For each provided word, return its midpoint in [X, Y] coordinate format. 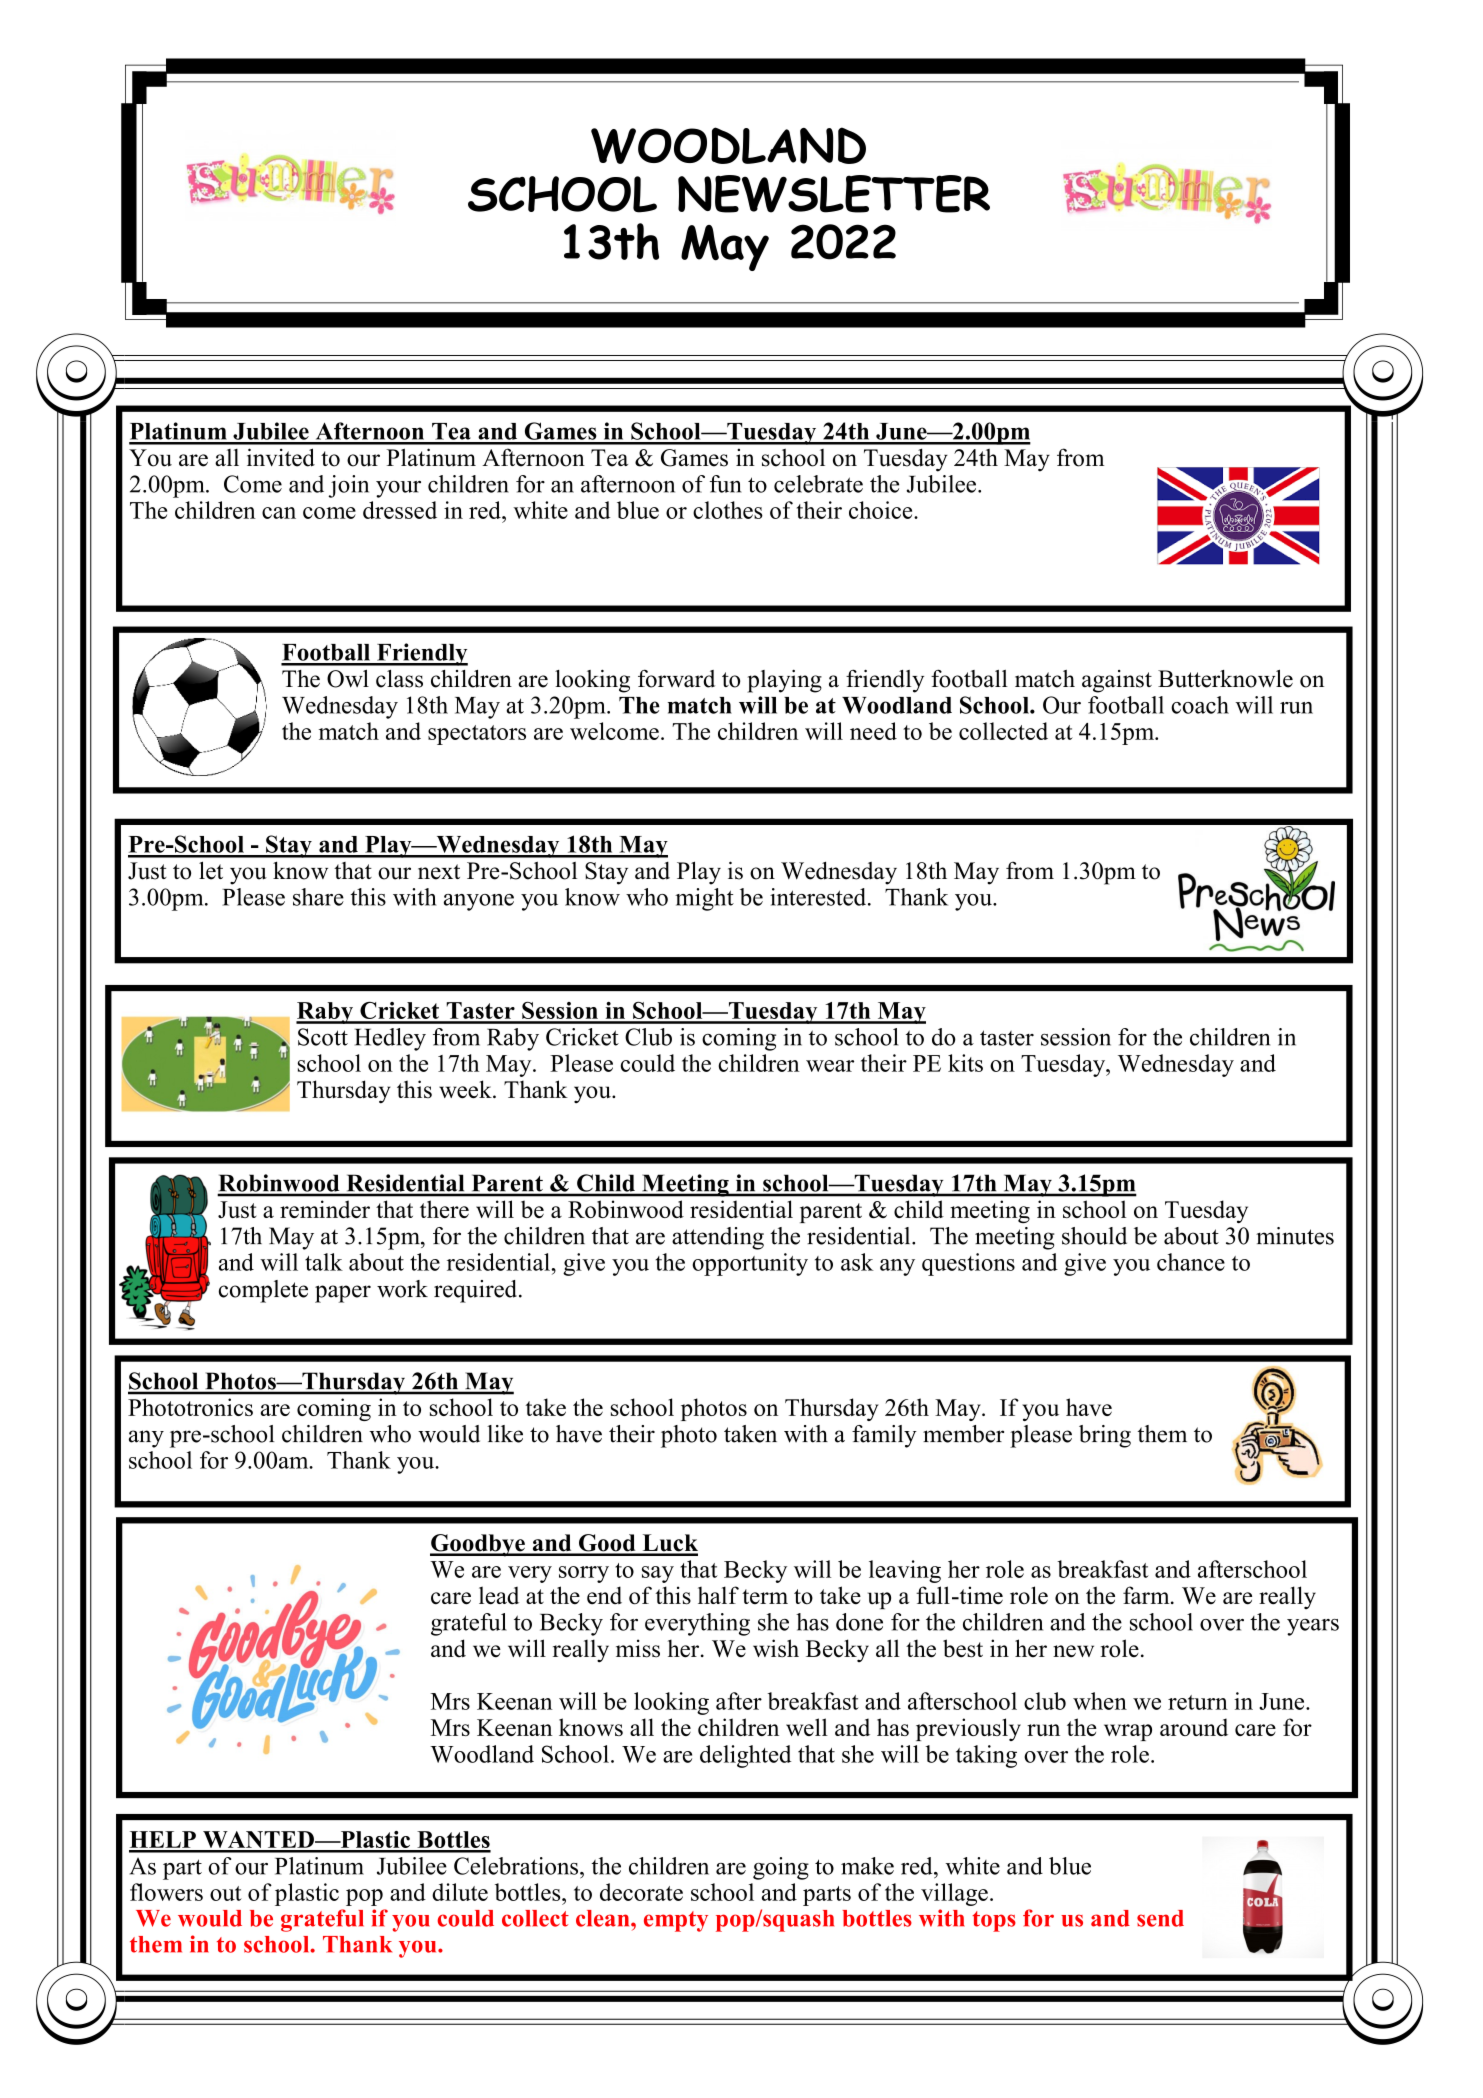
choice [882, 510]
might [704, 899]
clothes [728, 510]
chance [1191, 1262]
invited [281, 457]
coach [1200, 705]
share [318, 897]
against [1117, 681]
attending [718, 1238]
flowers [166, 1892]
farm [1147, 1595]
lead [499, 1595]
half [718, 1595]
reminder [325, 1209]
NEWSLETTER [834, 194]
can [279, 513]
